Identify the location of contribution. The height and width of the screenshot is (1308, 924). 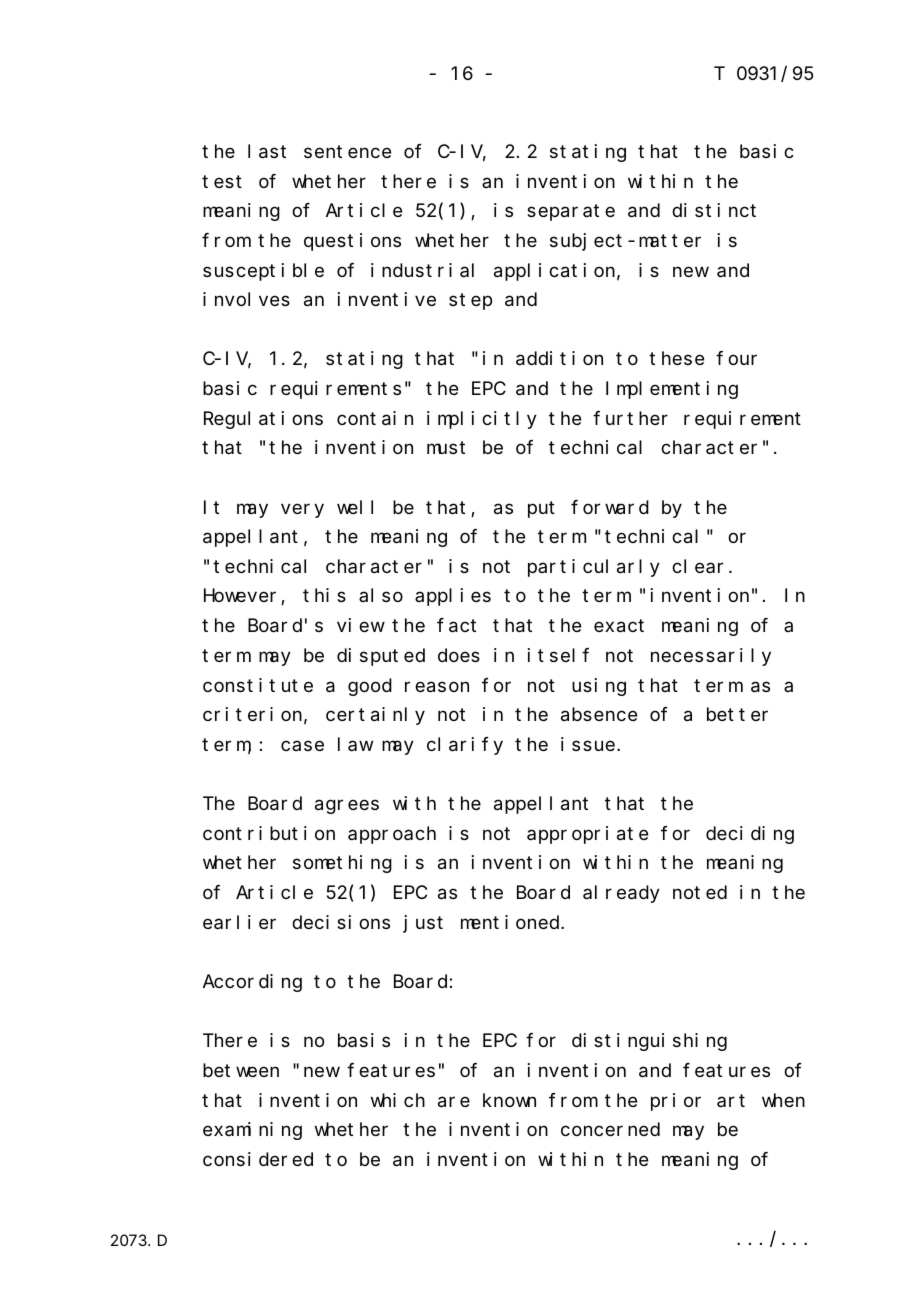
(269, 833).
